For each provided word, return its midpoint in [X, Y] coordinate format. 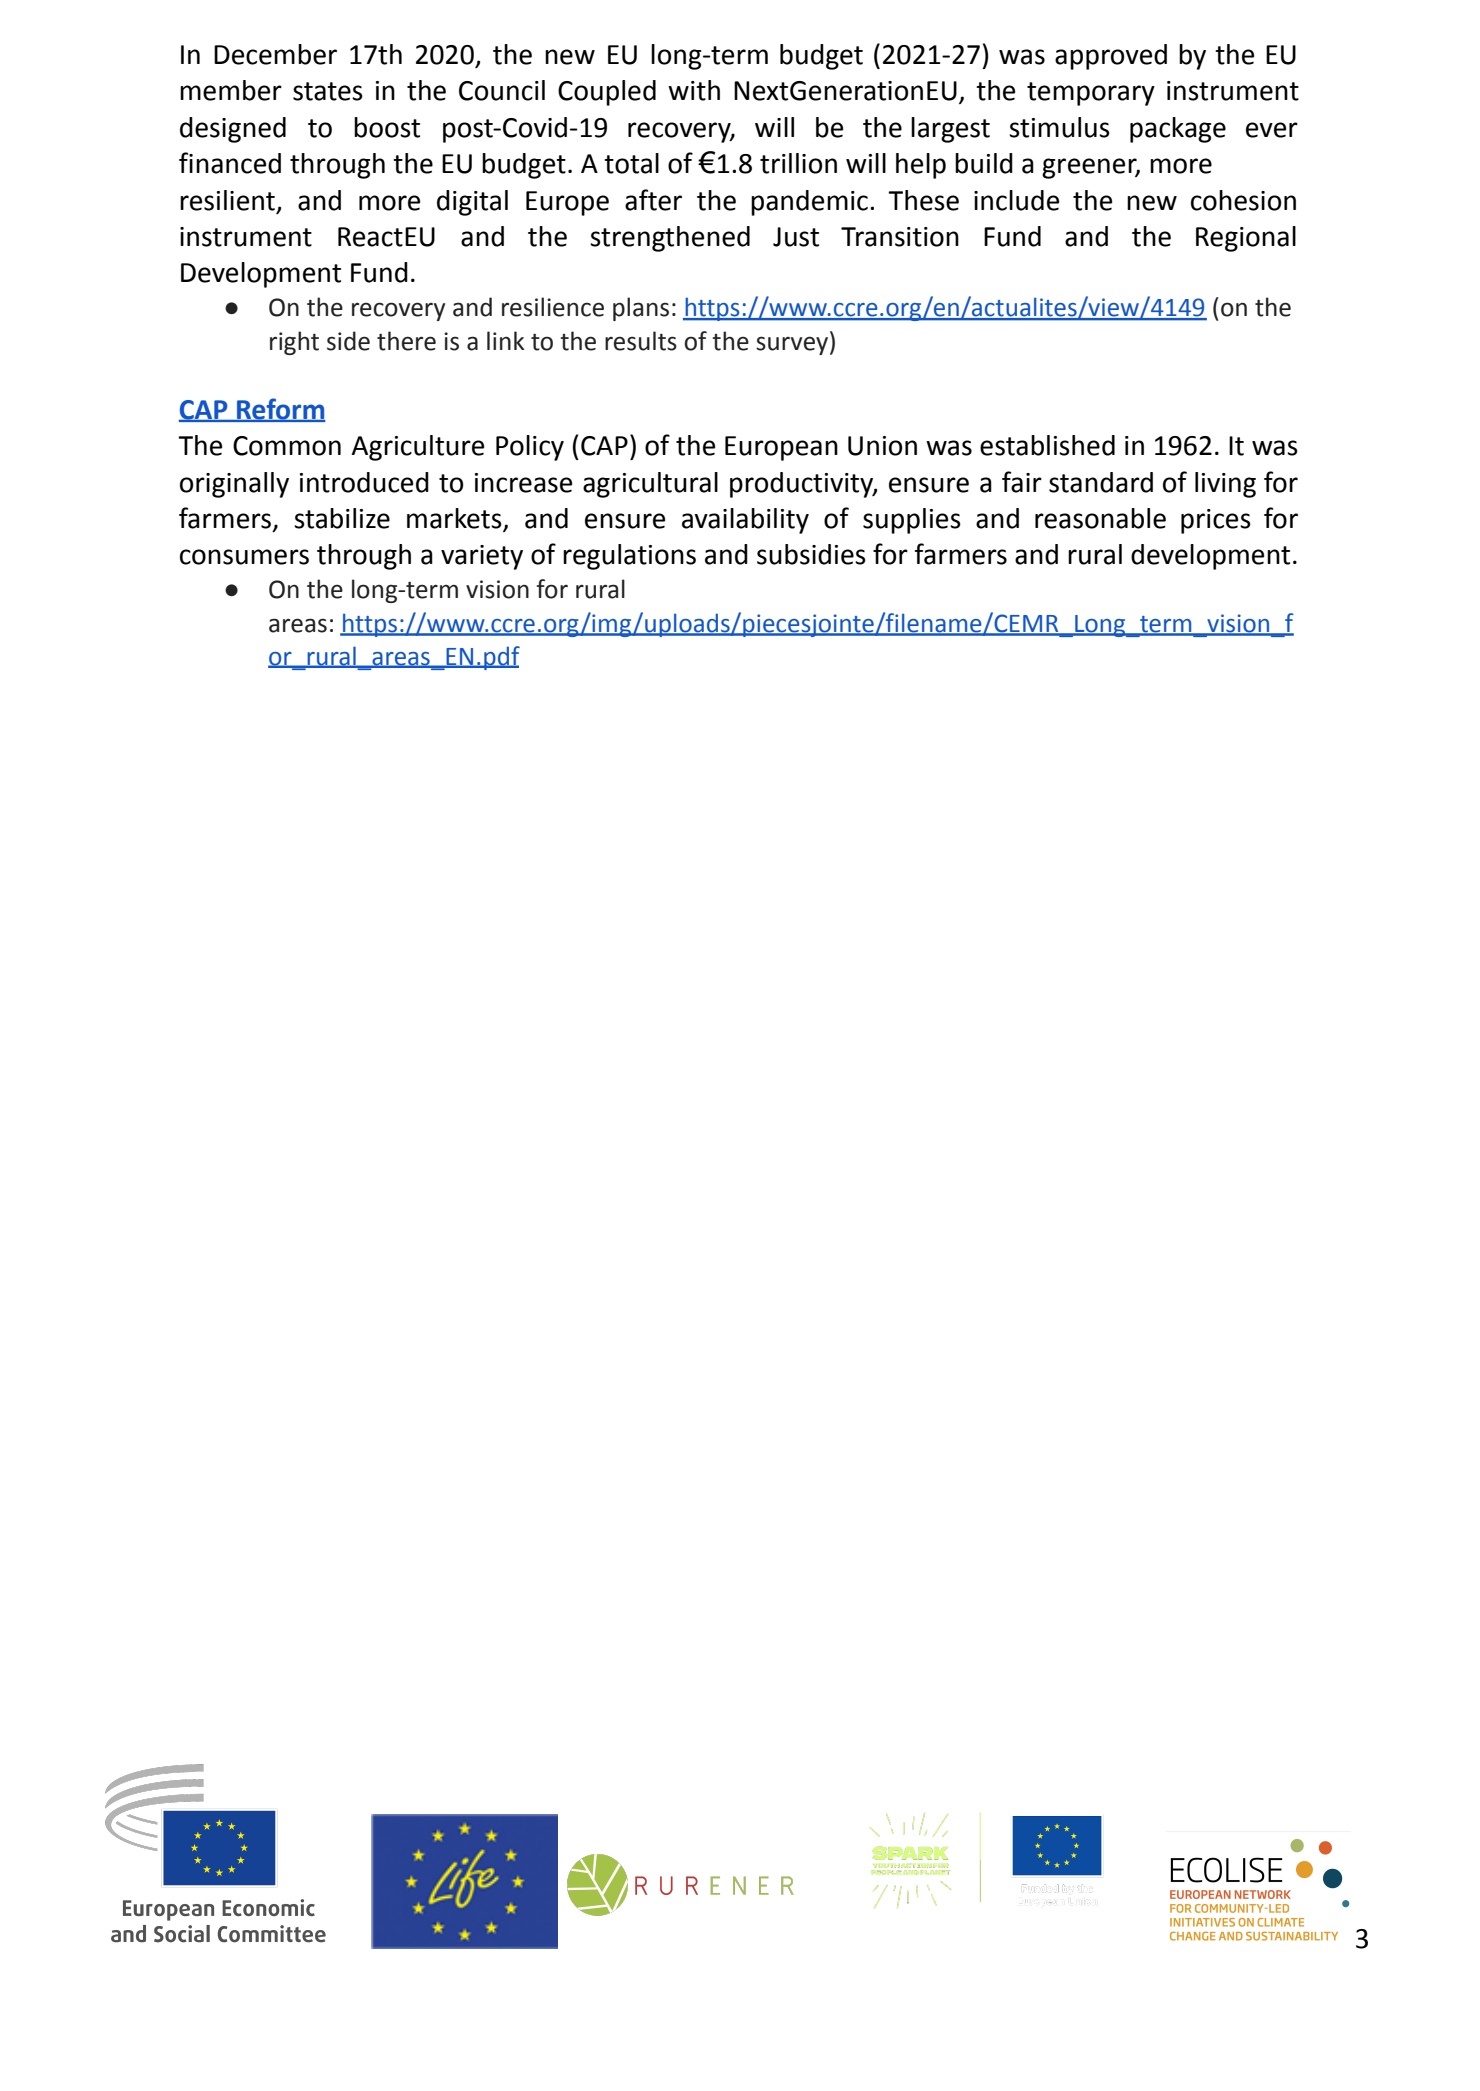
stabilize [342, 518]
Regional [1246, 239]
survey [792, 345]
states [328, 91]
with [694, 90]
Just [796, 237]
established [1047, 445]
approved [1111, 57]
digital [472, 203]
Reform [280, 410]
